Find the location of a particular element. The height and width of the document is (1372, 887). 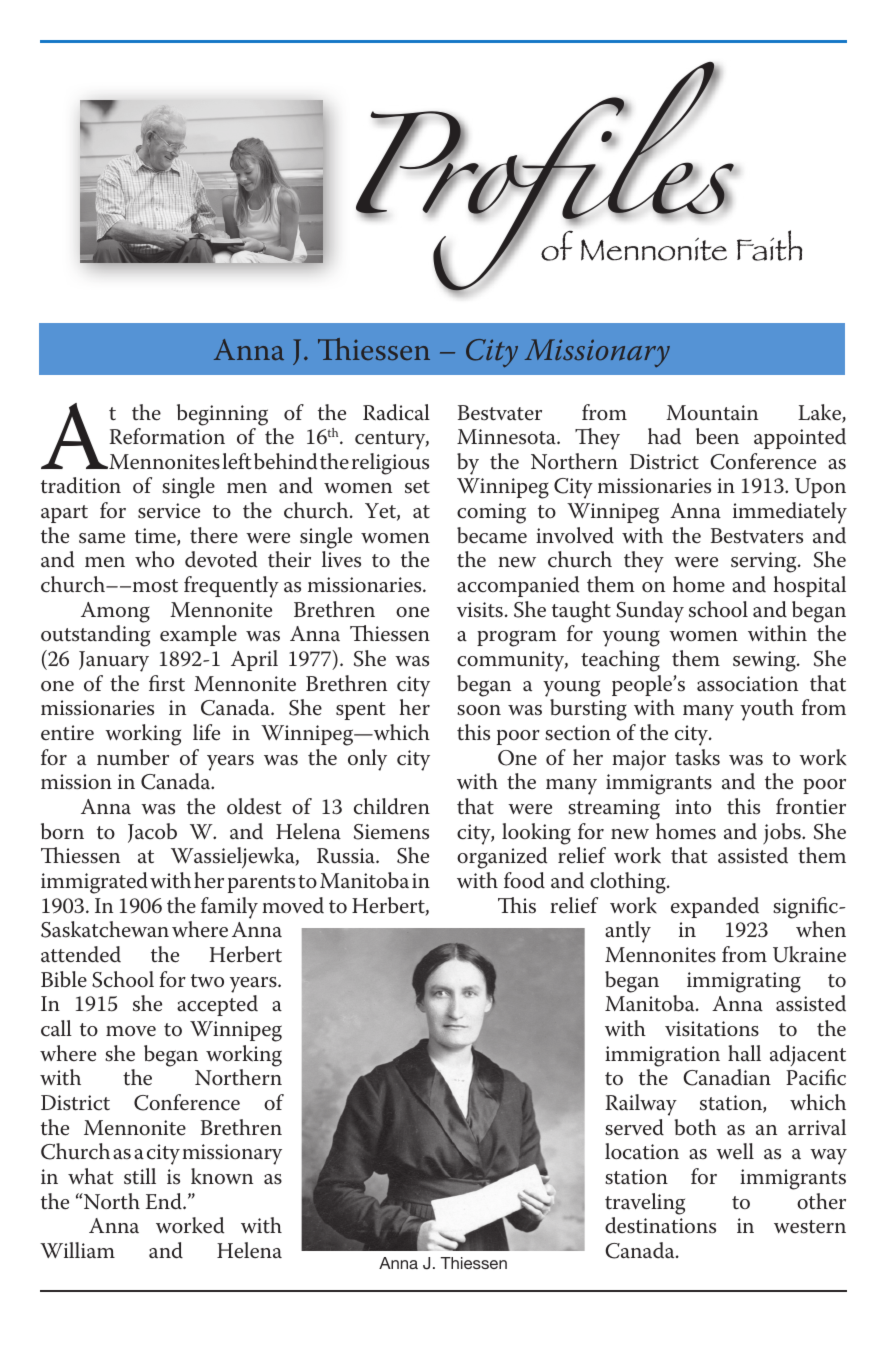

Saskatchewan is located at coordinates (105, 929).
